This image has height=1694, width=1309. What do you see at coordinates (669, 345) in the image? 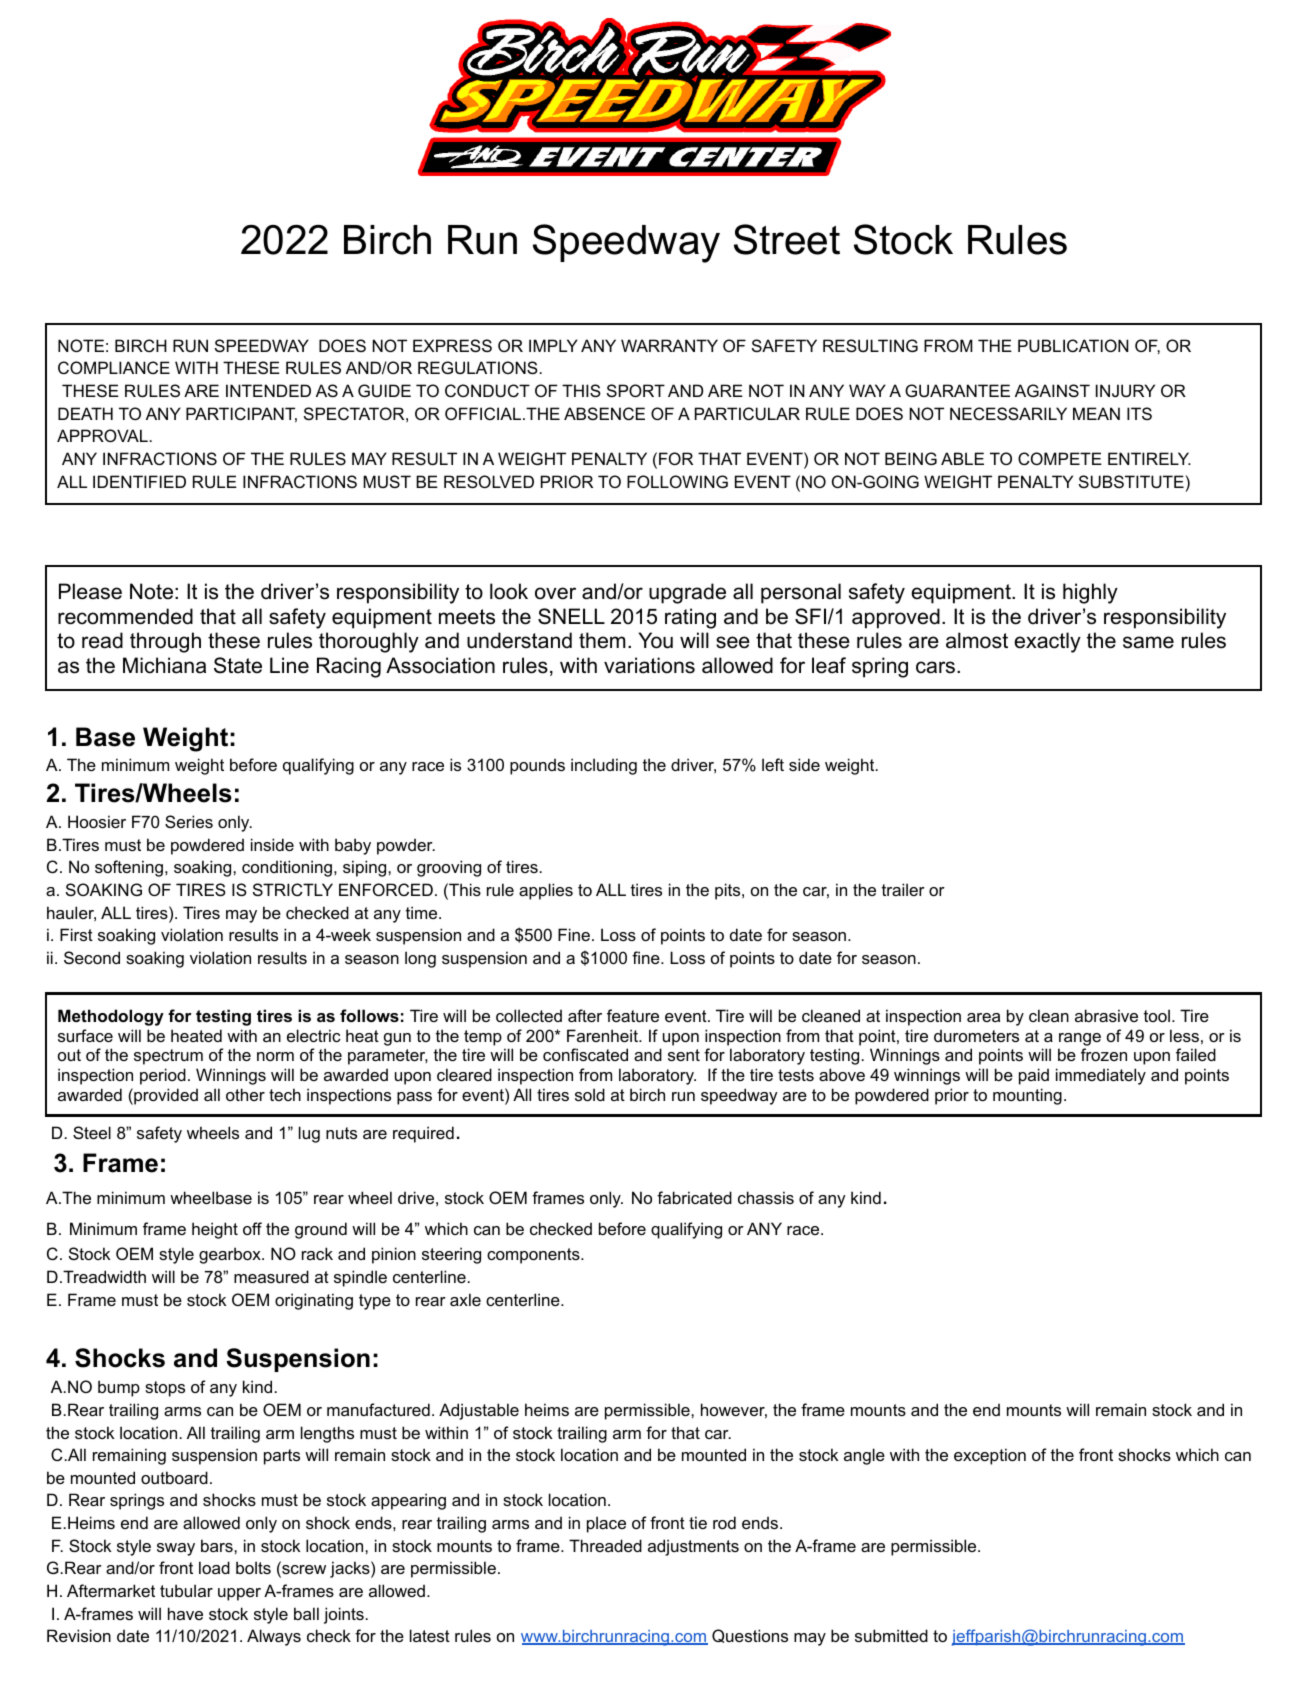
I see `WARRANTY` at bounding box center [669, 345].
